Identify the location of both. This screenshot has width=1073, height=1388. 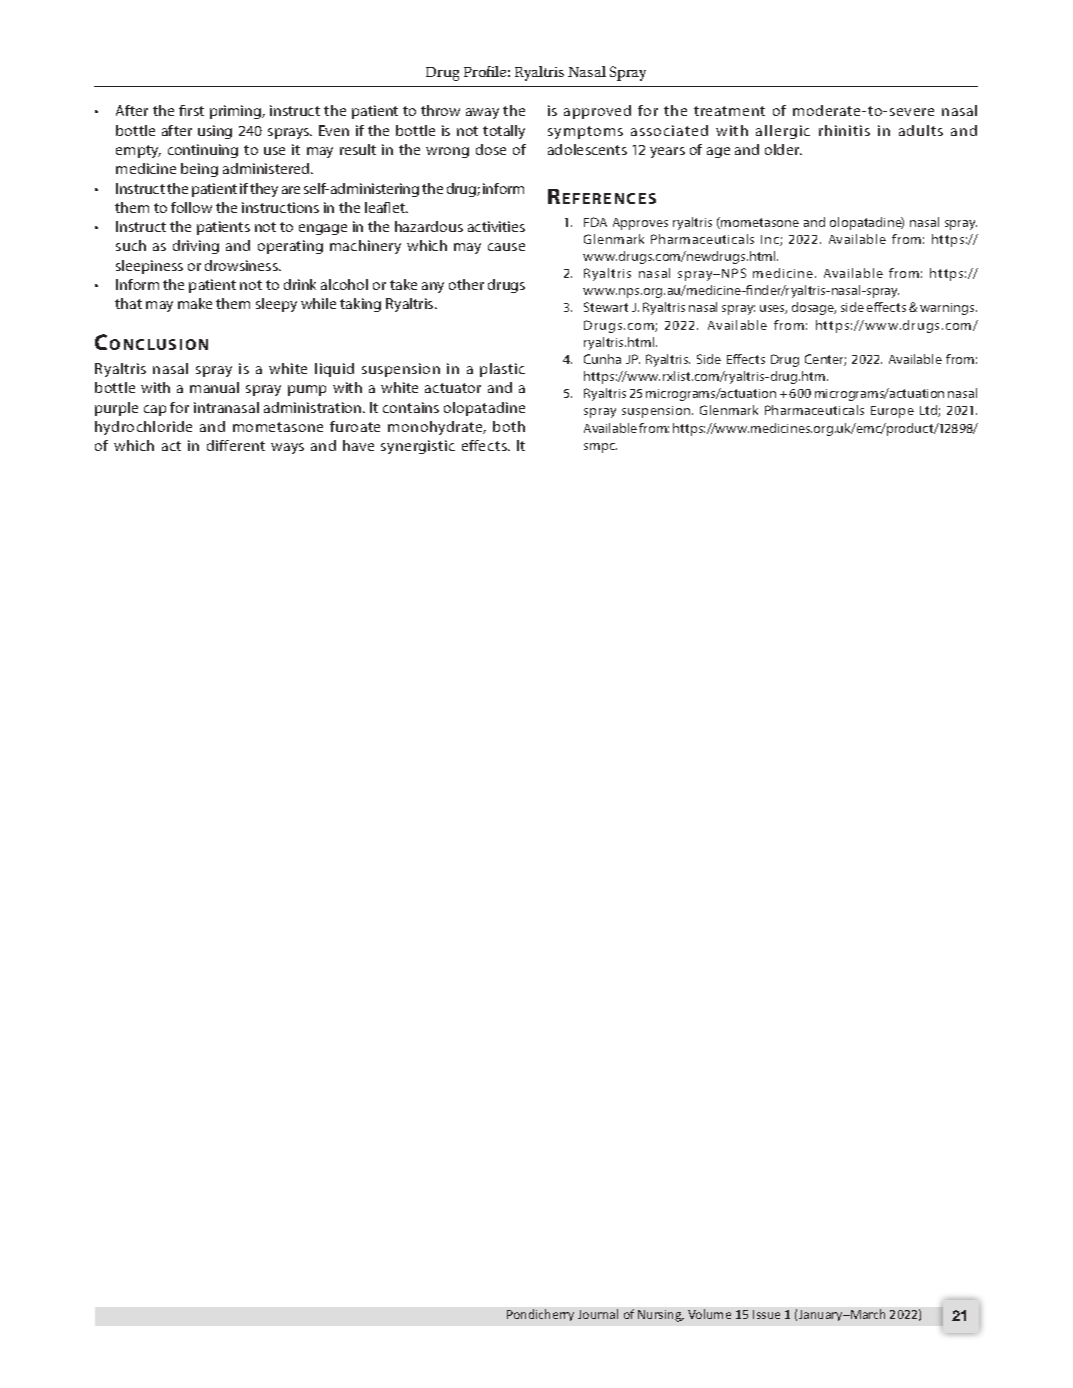
(509, 426).
